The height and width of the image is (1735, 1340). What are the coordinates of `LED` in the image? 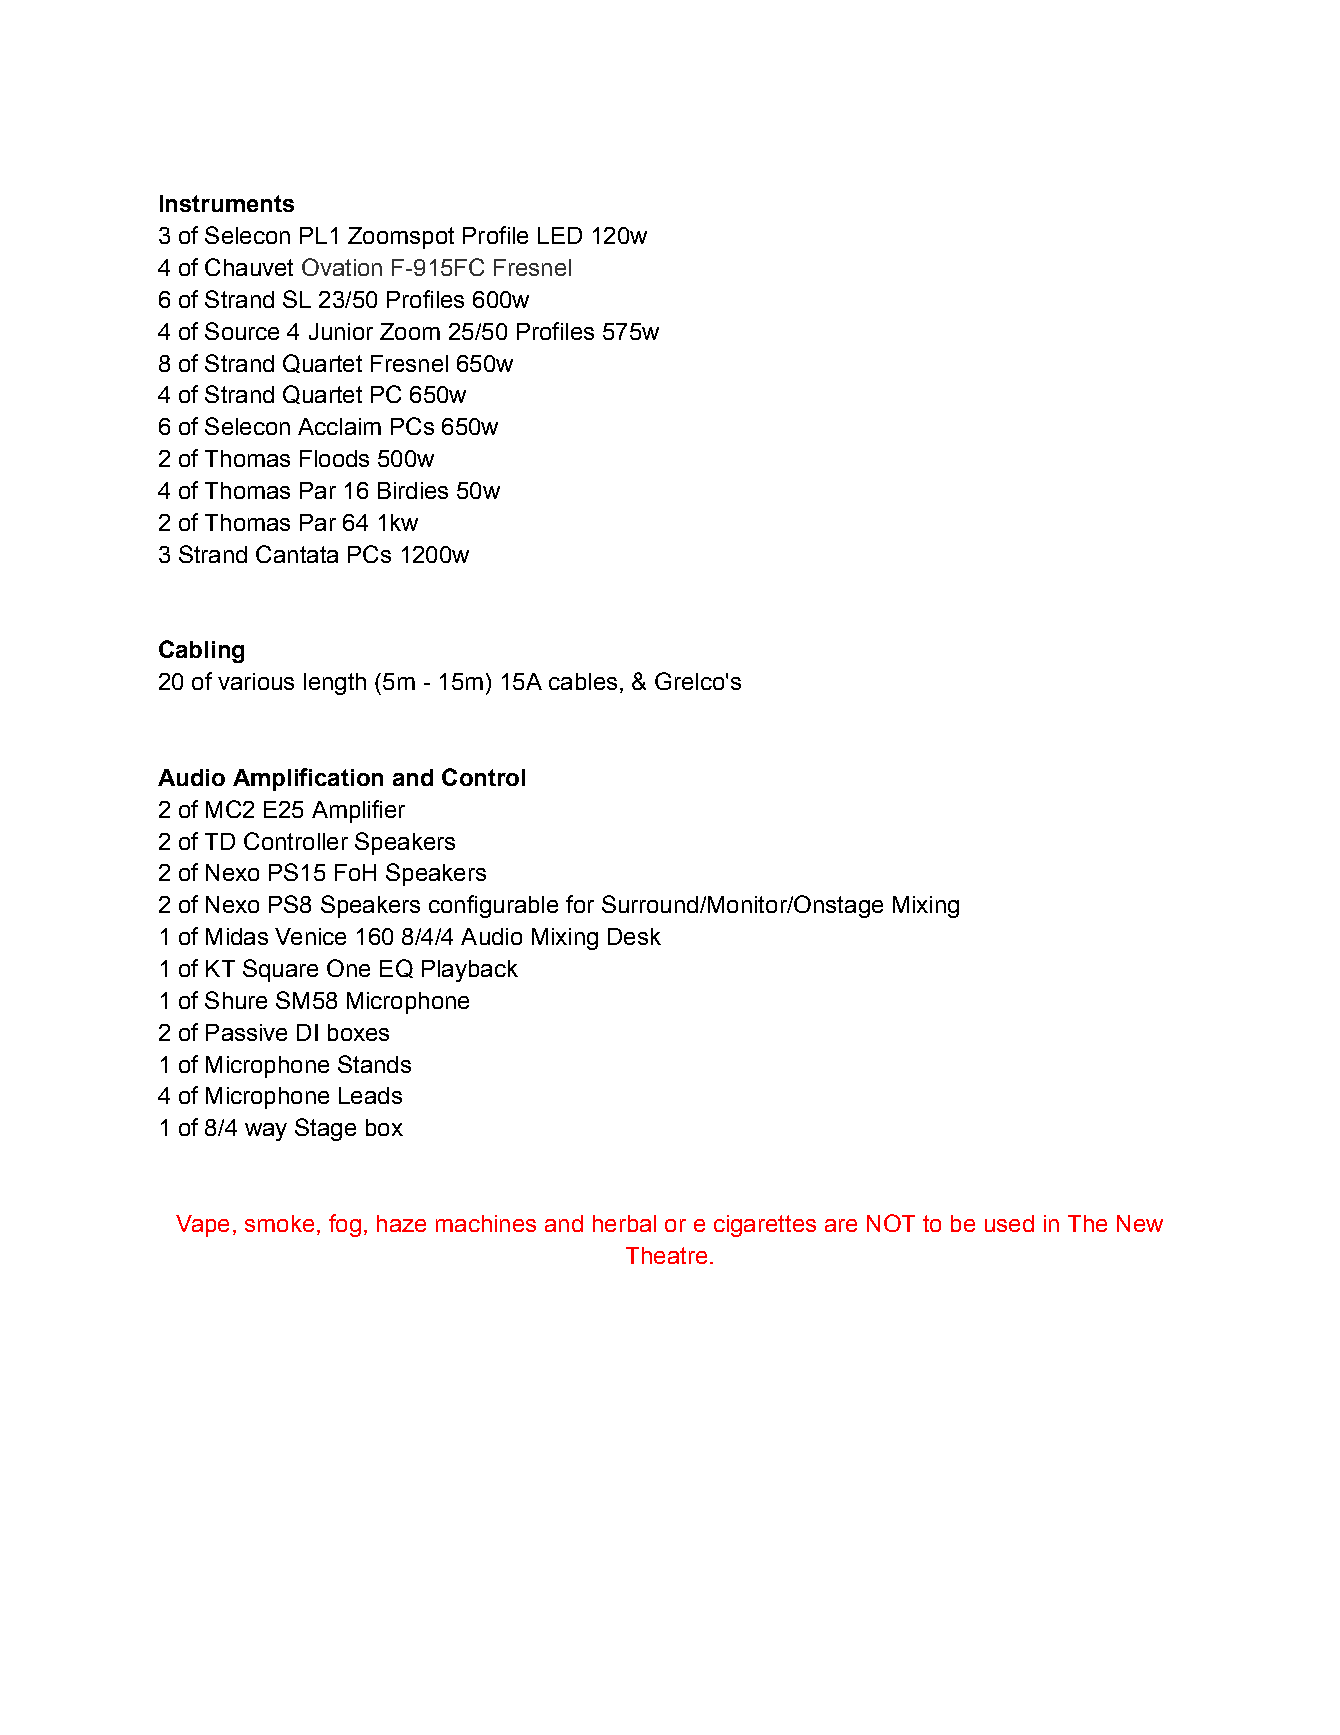 It's located at (560, 235).
